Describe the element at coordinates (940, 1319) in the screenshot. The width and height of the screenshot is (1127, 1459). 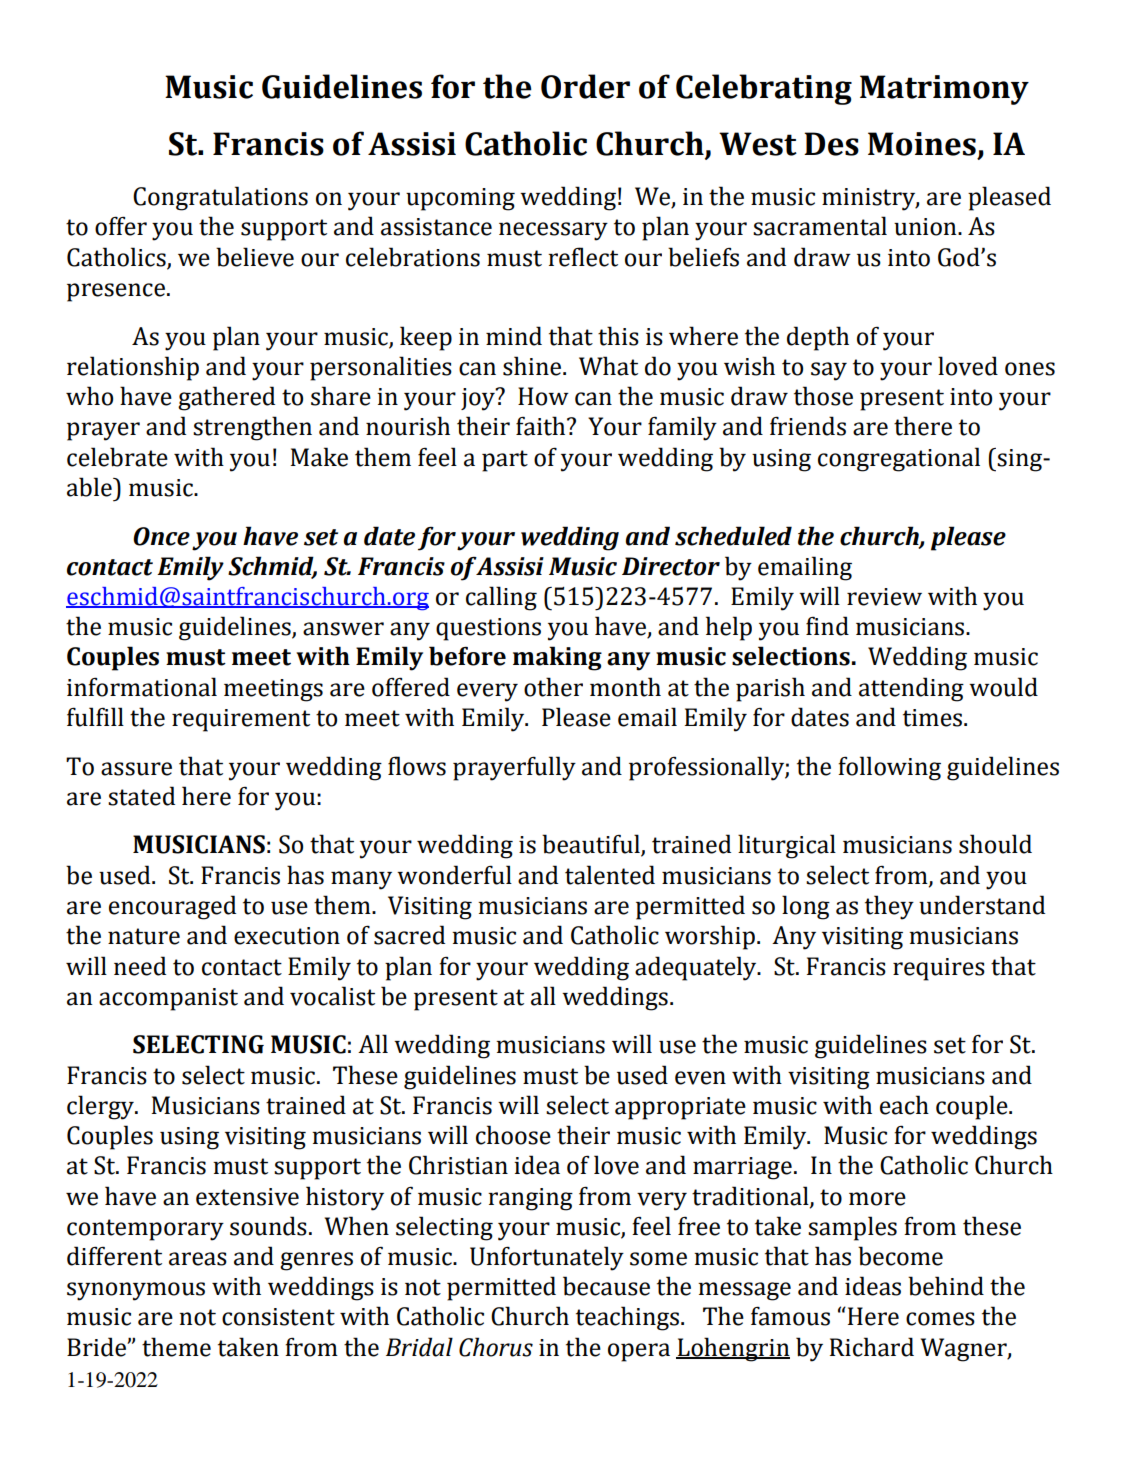
I see `comes` at that location.
